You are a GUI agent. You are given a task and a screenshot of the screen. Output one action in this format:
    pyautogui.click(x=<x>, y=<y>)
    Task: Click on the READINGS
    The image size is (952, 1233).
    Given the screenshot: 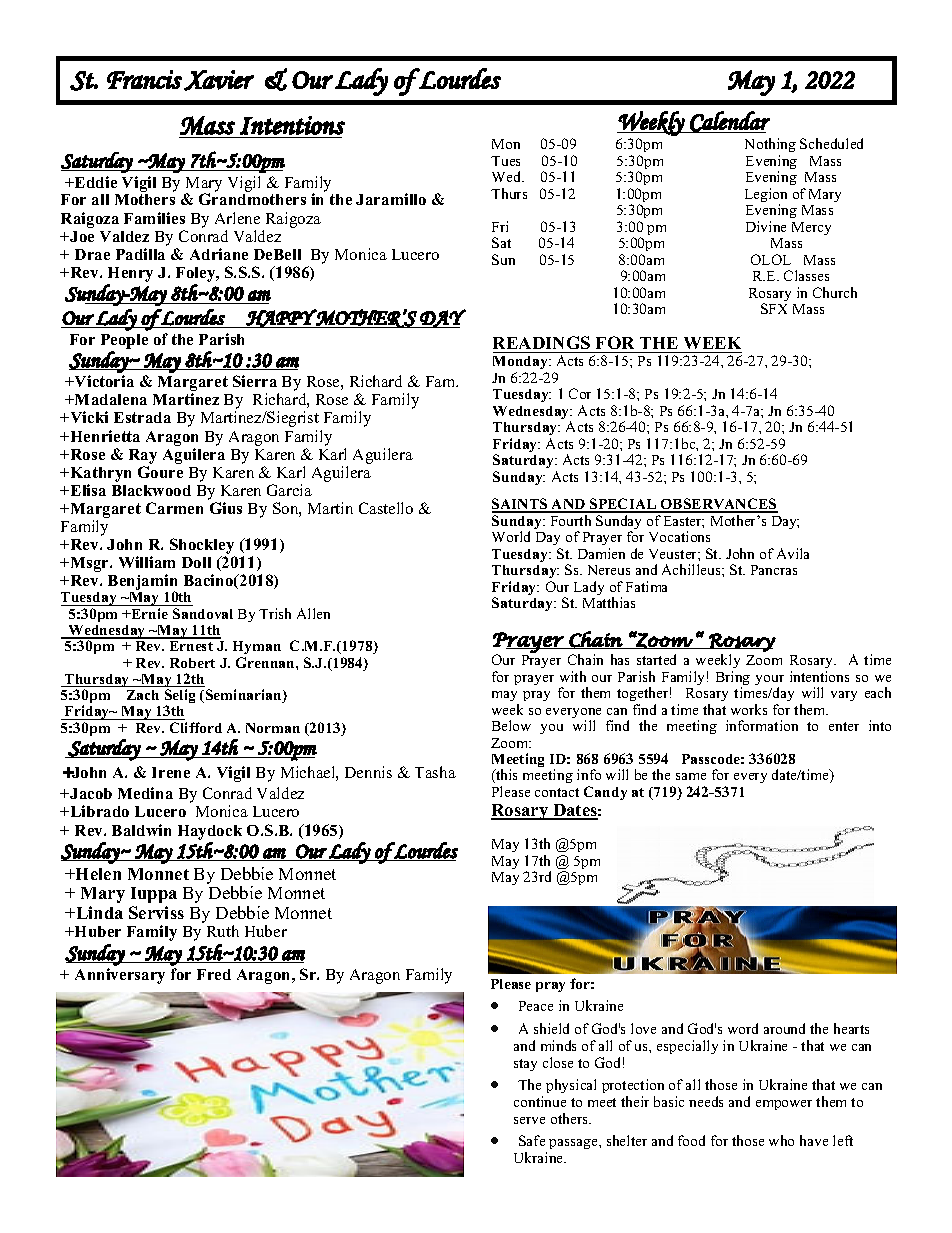 What is the action you would take?
    pyautogui.click(x=541, y=342)
